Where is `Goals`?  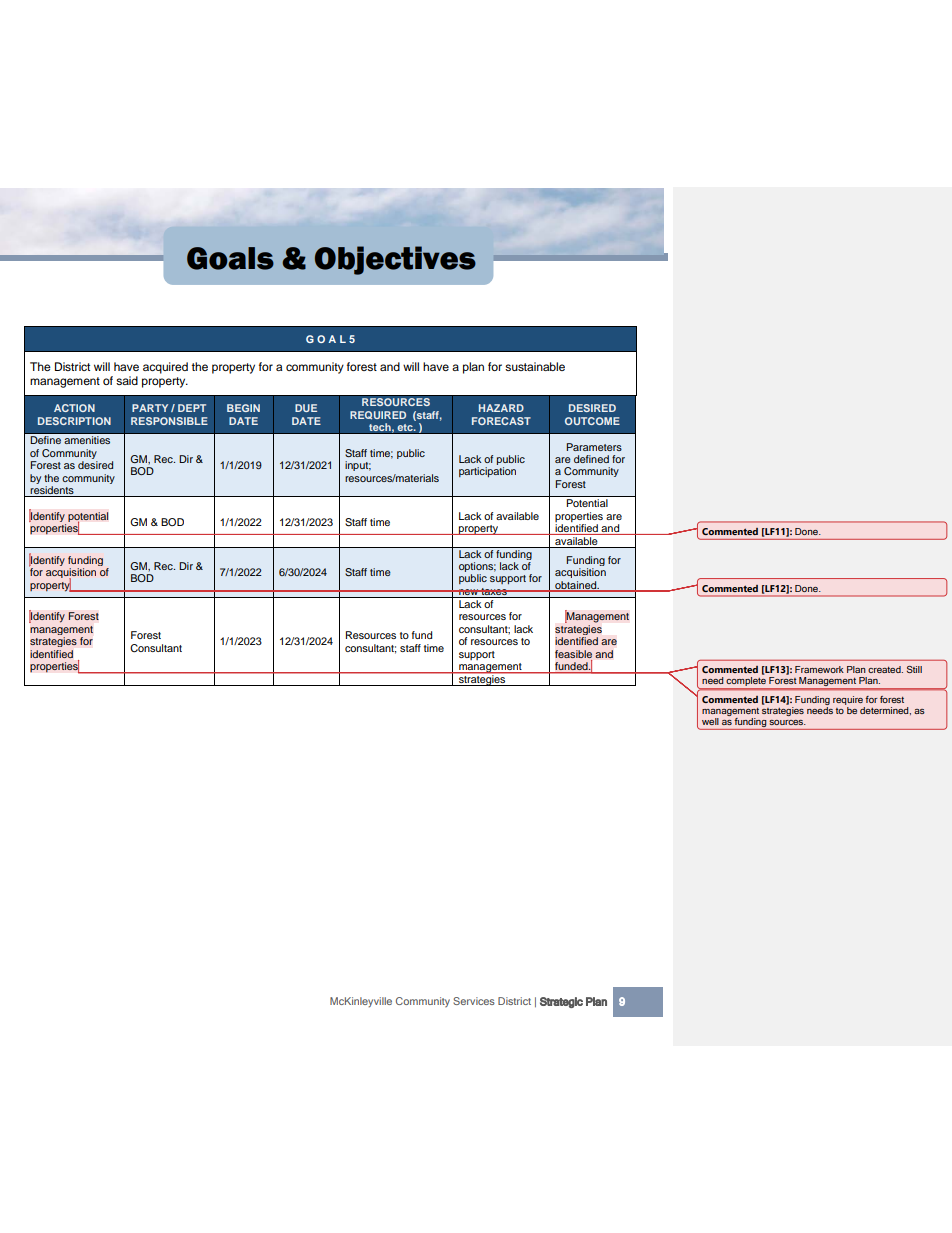
Goals is located at coordinates (230, 258).
